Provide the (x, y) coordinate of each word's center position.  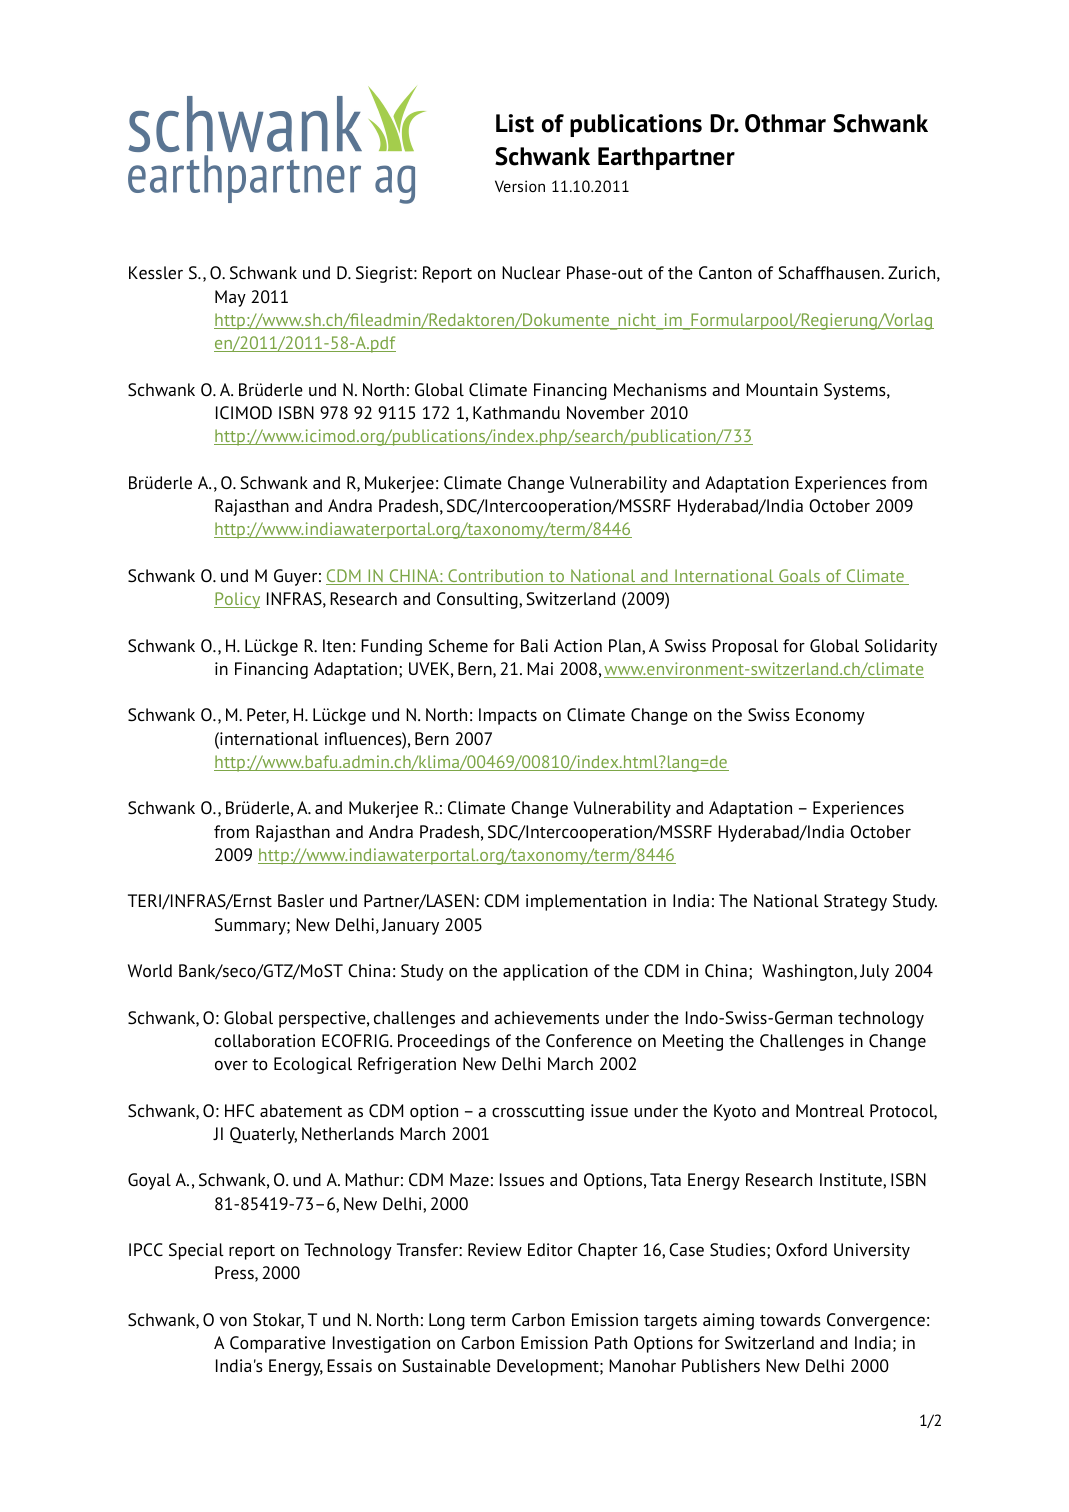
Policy (237, 600)
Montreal (830, 1111)
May (230, 298)
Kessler (156, 273)
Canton (725, 273)
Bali (534, 645)
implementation (586, 902)
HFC (239, 1110)
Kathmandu (516, 413)
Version (520, 186)
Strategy (855, 902)
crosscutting (538, 1112)
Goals (799, 577)
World (150, 971)
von (233, 1321)
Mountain (782, 390)
